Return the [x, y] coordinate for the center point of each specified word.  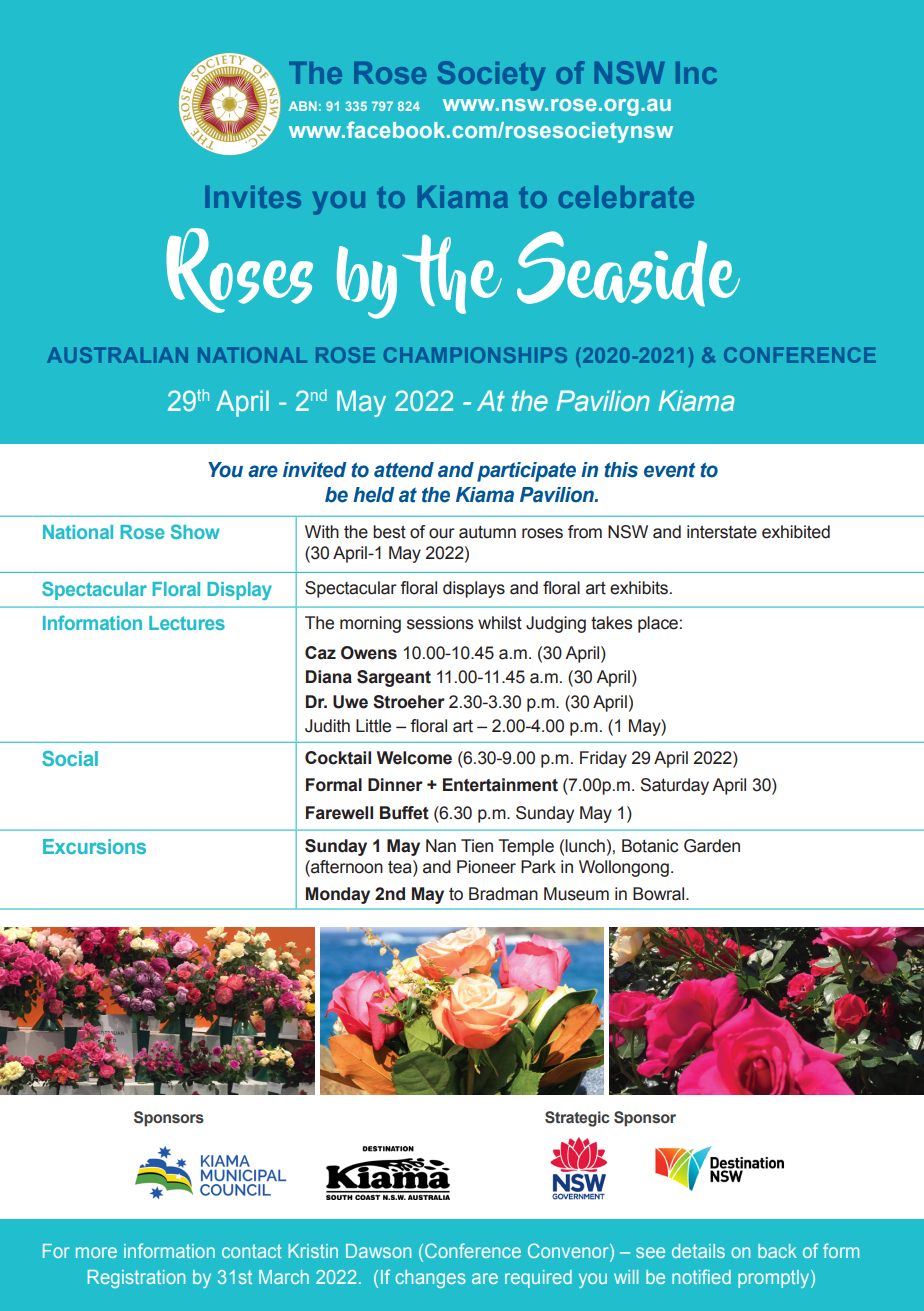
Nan [441, 846]
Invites [253, 197]
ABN [303, 106]
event [670, 470]
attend [404, 470]
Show [195, 531]
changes [430, 1279]
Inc [696, 73]
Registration [136, 1279]
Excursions [94, 846]
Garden [712, 846]
